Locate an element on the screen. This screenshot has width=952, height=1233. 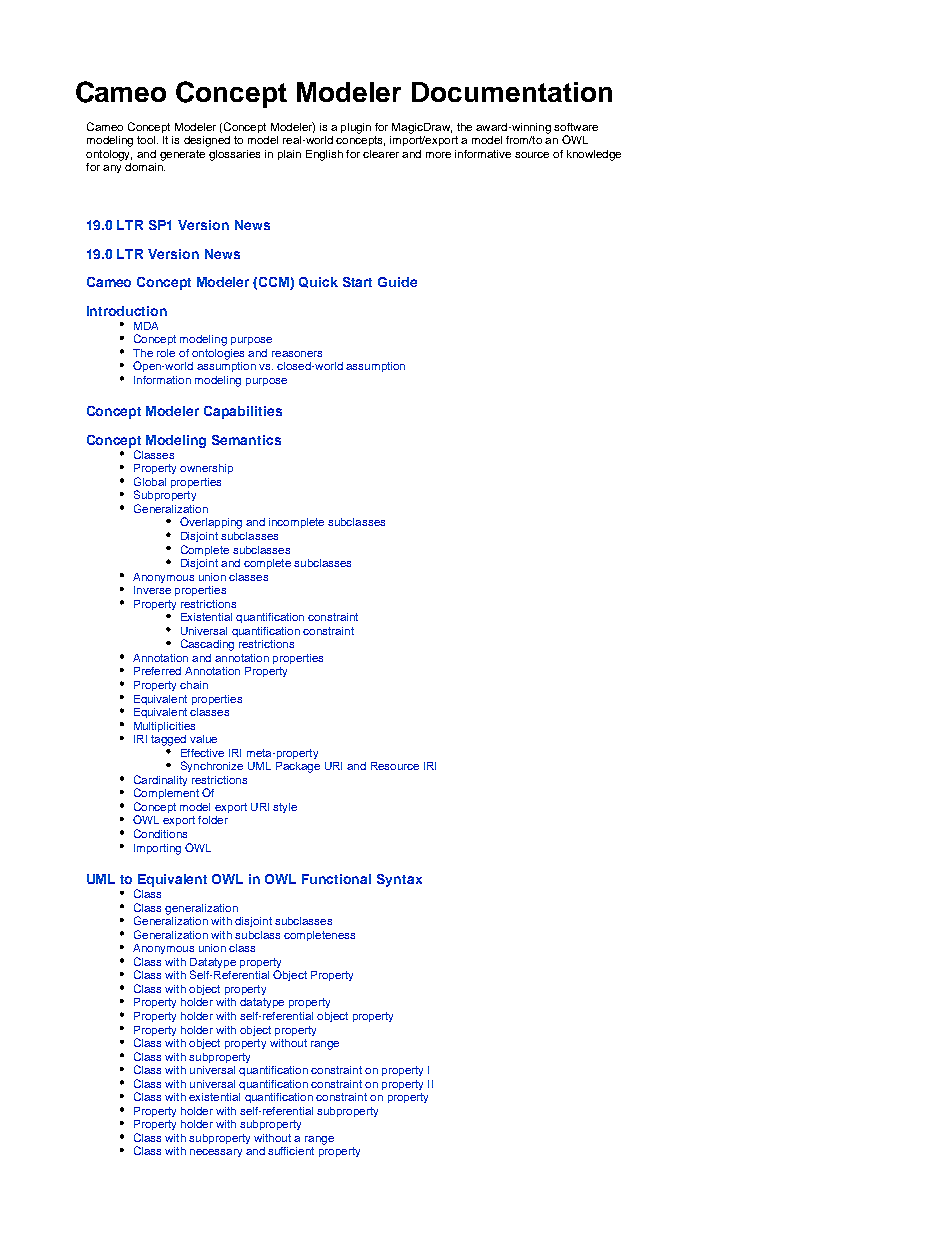
Package is located at coordinates (298, 767).
